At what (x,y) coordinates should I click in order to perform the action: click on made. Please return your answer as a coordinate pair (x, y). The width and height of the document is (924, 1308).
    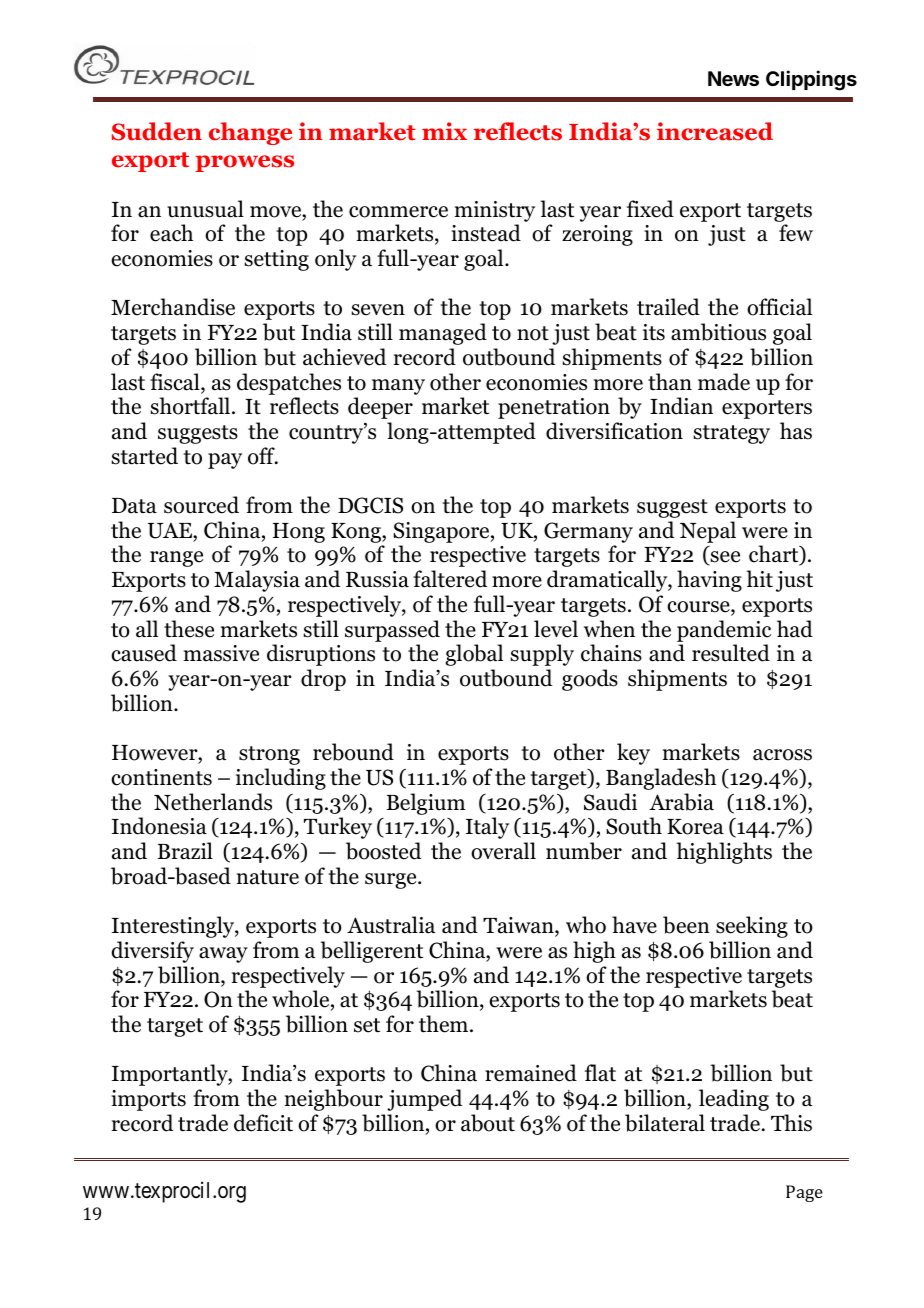
    Looking at the image, I should click on (724, 382).
